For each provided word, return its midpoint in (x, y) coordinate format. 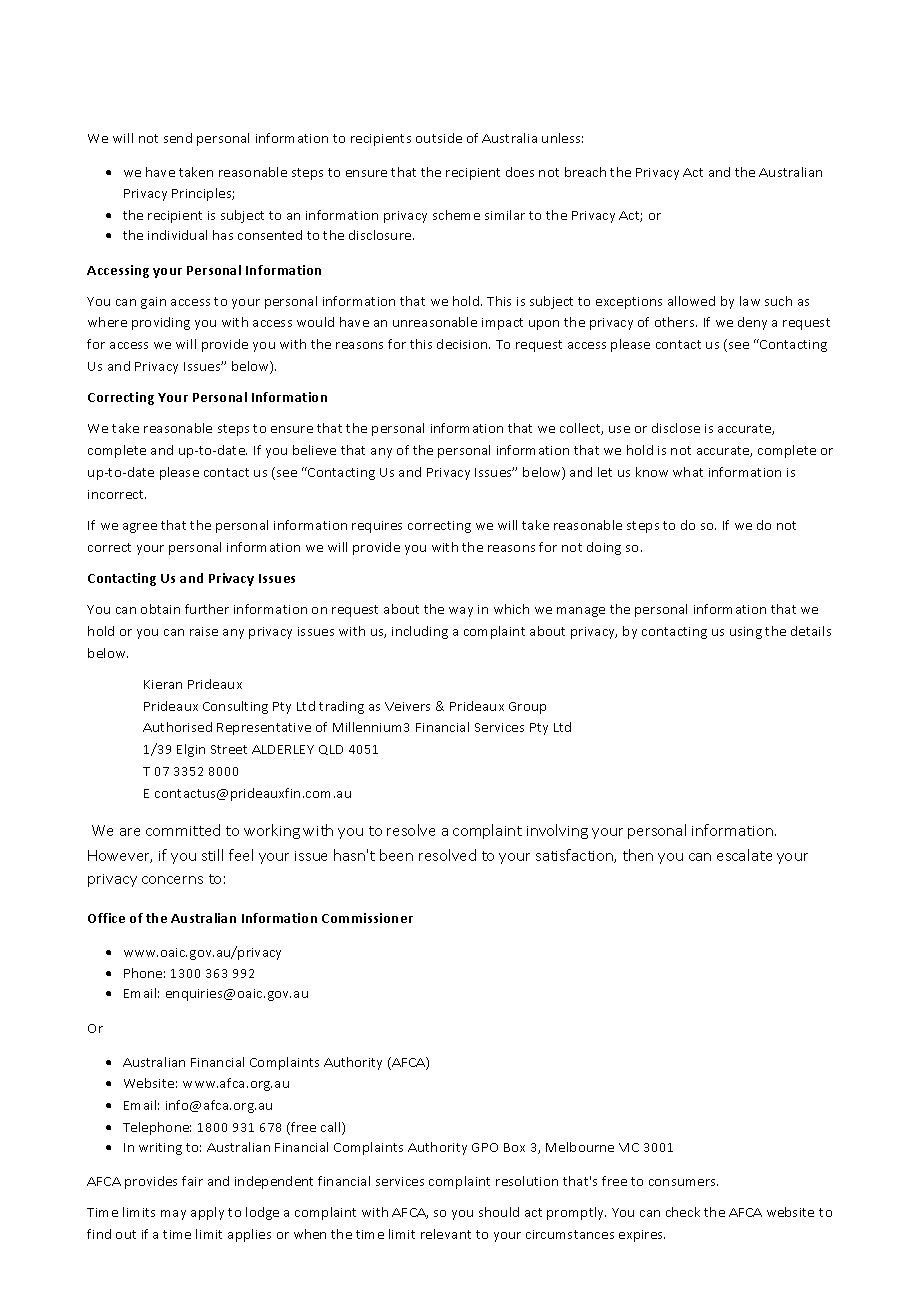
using (746, 633)
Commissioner (367, 918)
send (178, 138)
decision (463, 344)
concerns (172, 880)
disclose (676, 428)
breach (585, 172)
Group (527, 708)
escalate (744, 855)
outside (439, 138)
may (173, 1215)
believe (314, 450)
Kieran (163, 684)
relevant (446, 1234)
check (683, 1212)
